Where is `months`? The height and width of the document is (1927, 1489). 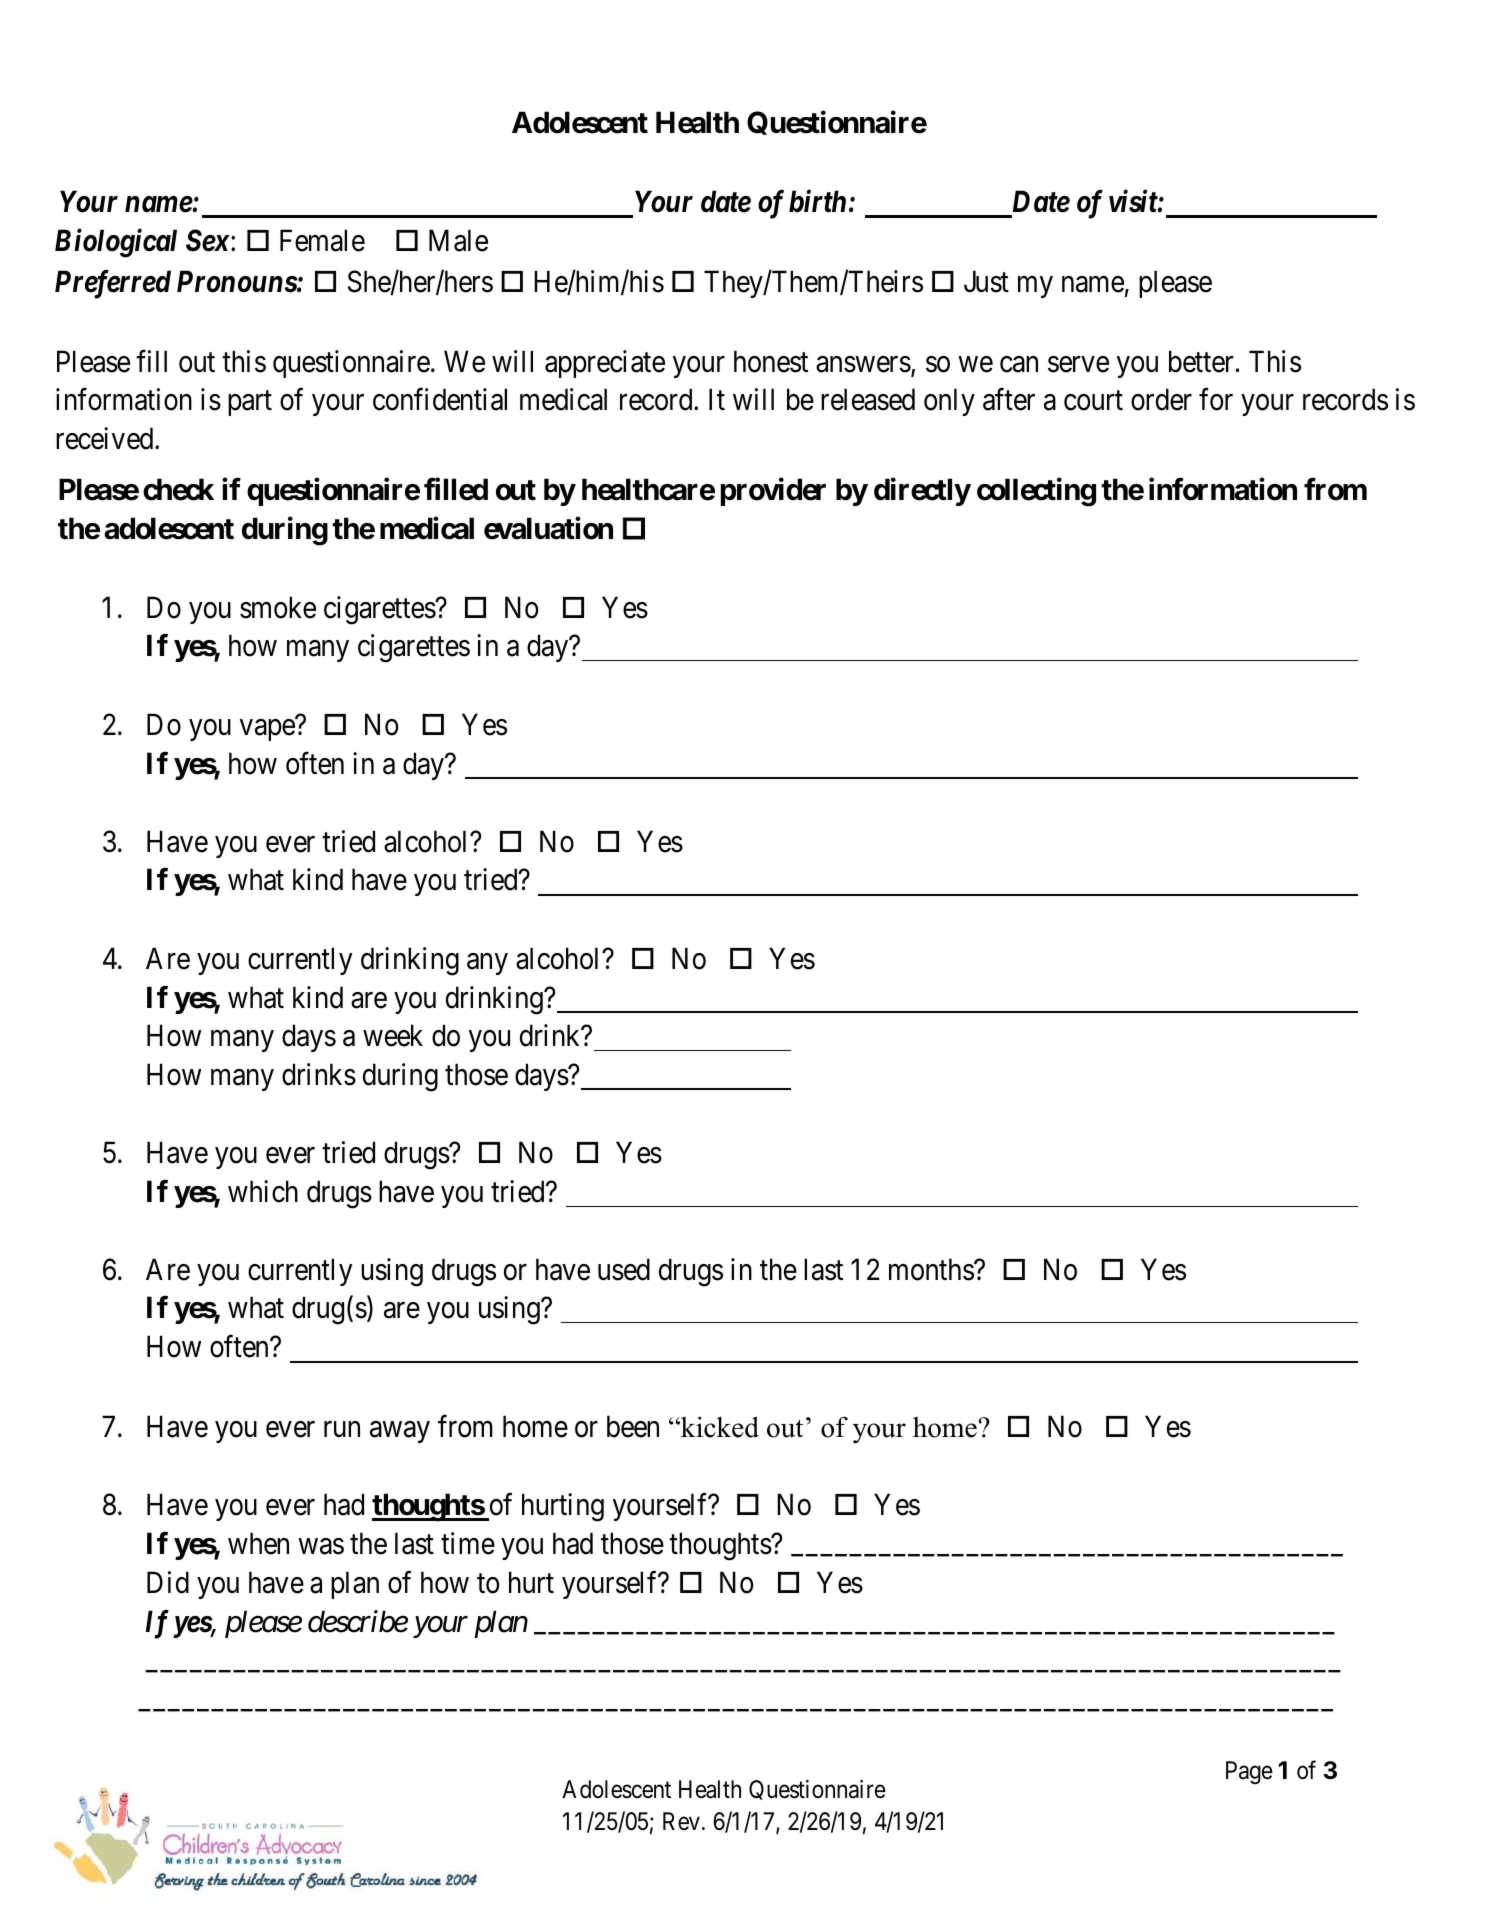 months is located at coordinates (932, 1269).
